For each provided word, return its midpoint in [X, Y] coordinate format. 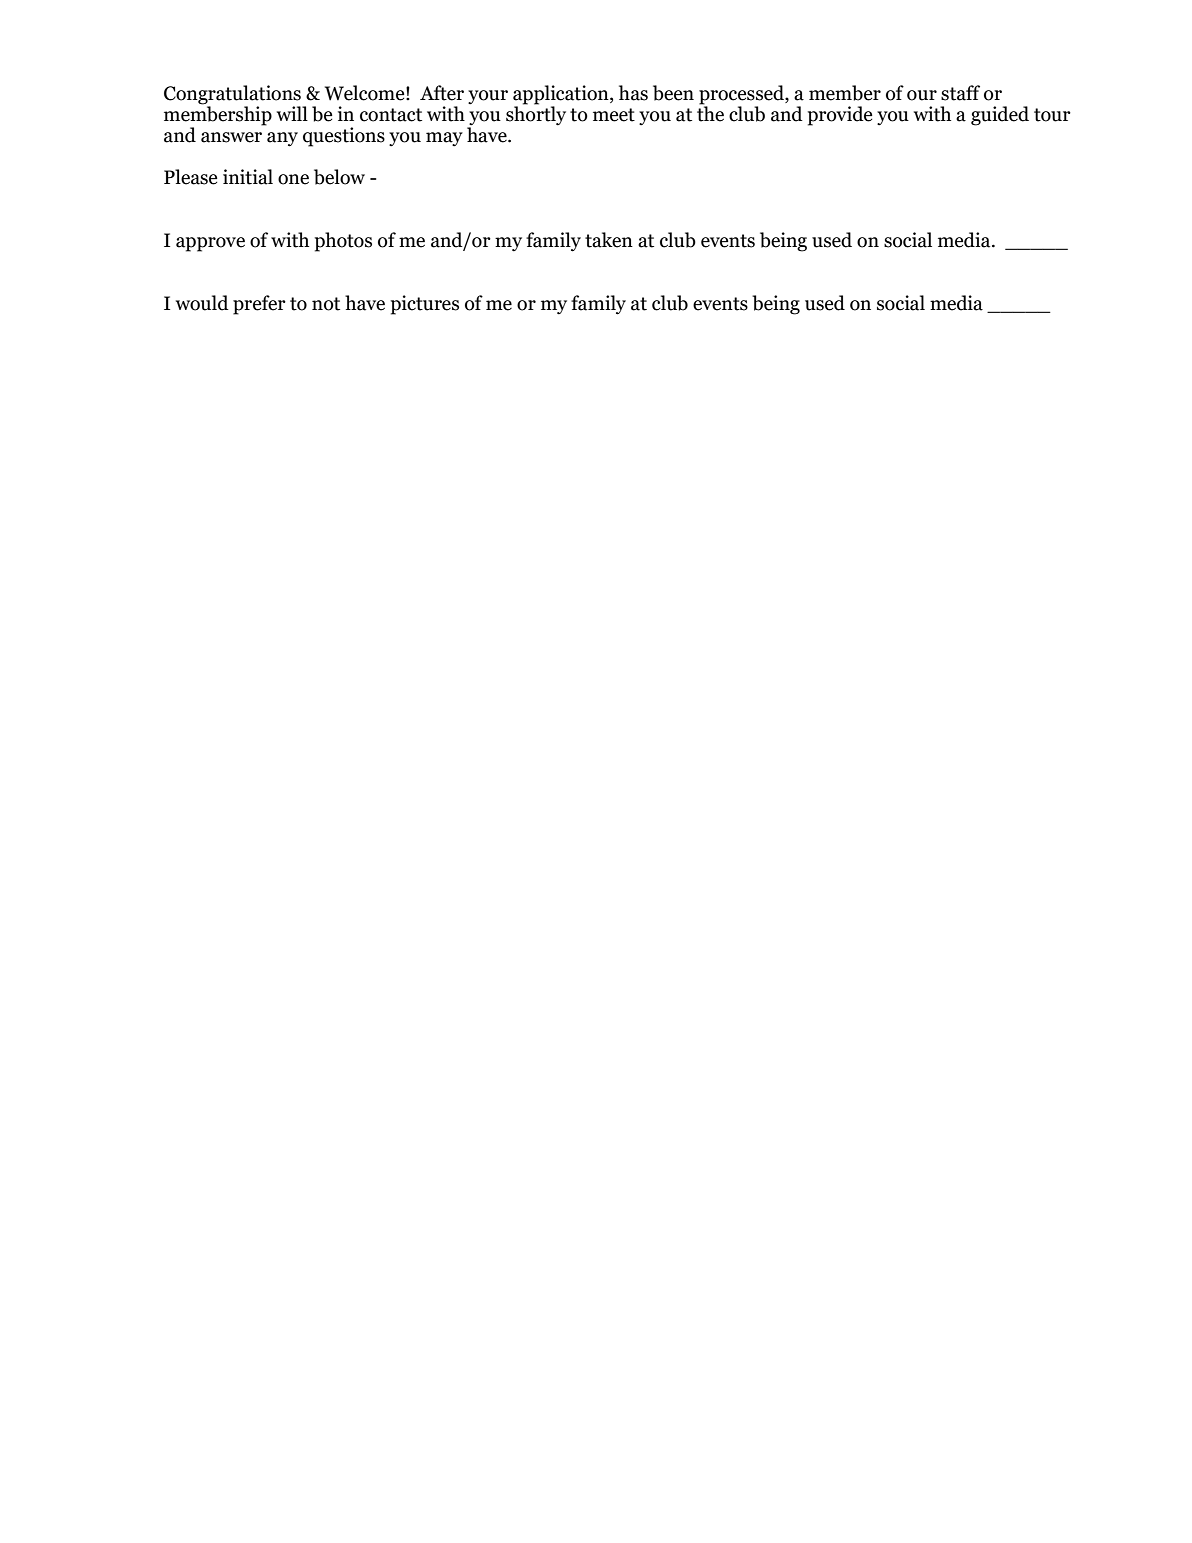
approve [210, 244]
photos [343, 242]
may [444, 139]
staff [960, 93]
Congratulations [233, 96]
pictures [425, 305]
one [293, 179]
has [633, 93]
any [282, 139]
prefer [259, 305]
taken [609, 240]
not [326, 304]
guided [1000, 116]
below [339, 177]
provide [840, 116]
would [202, 303]
